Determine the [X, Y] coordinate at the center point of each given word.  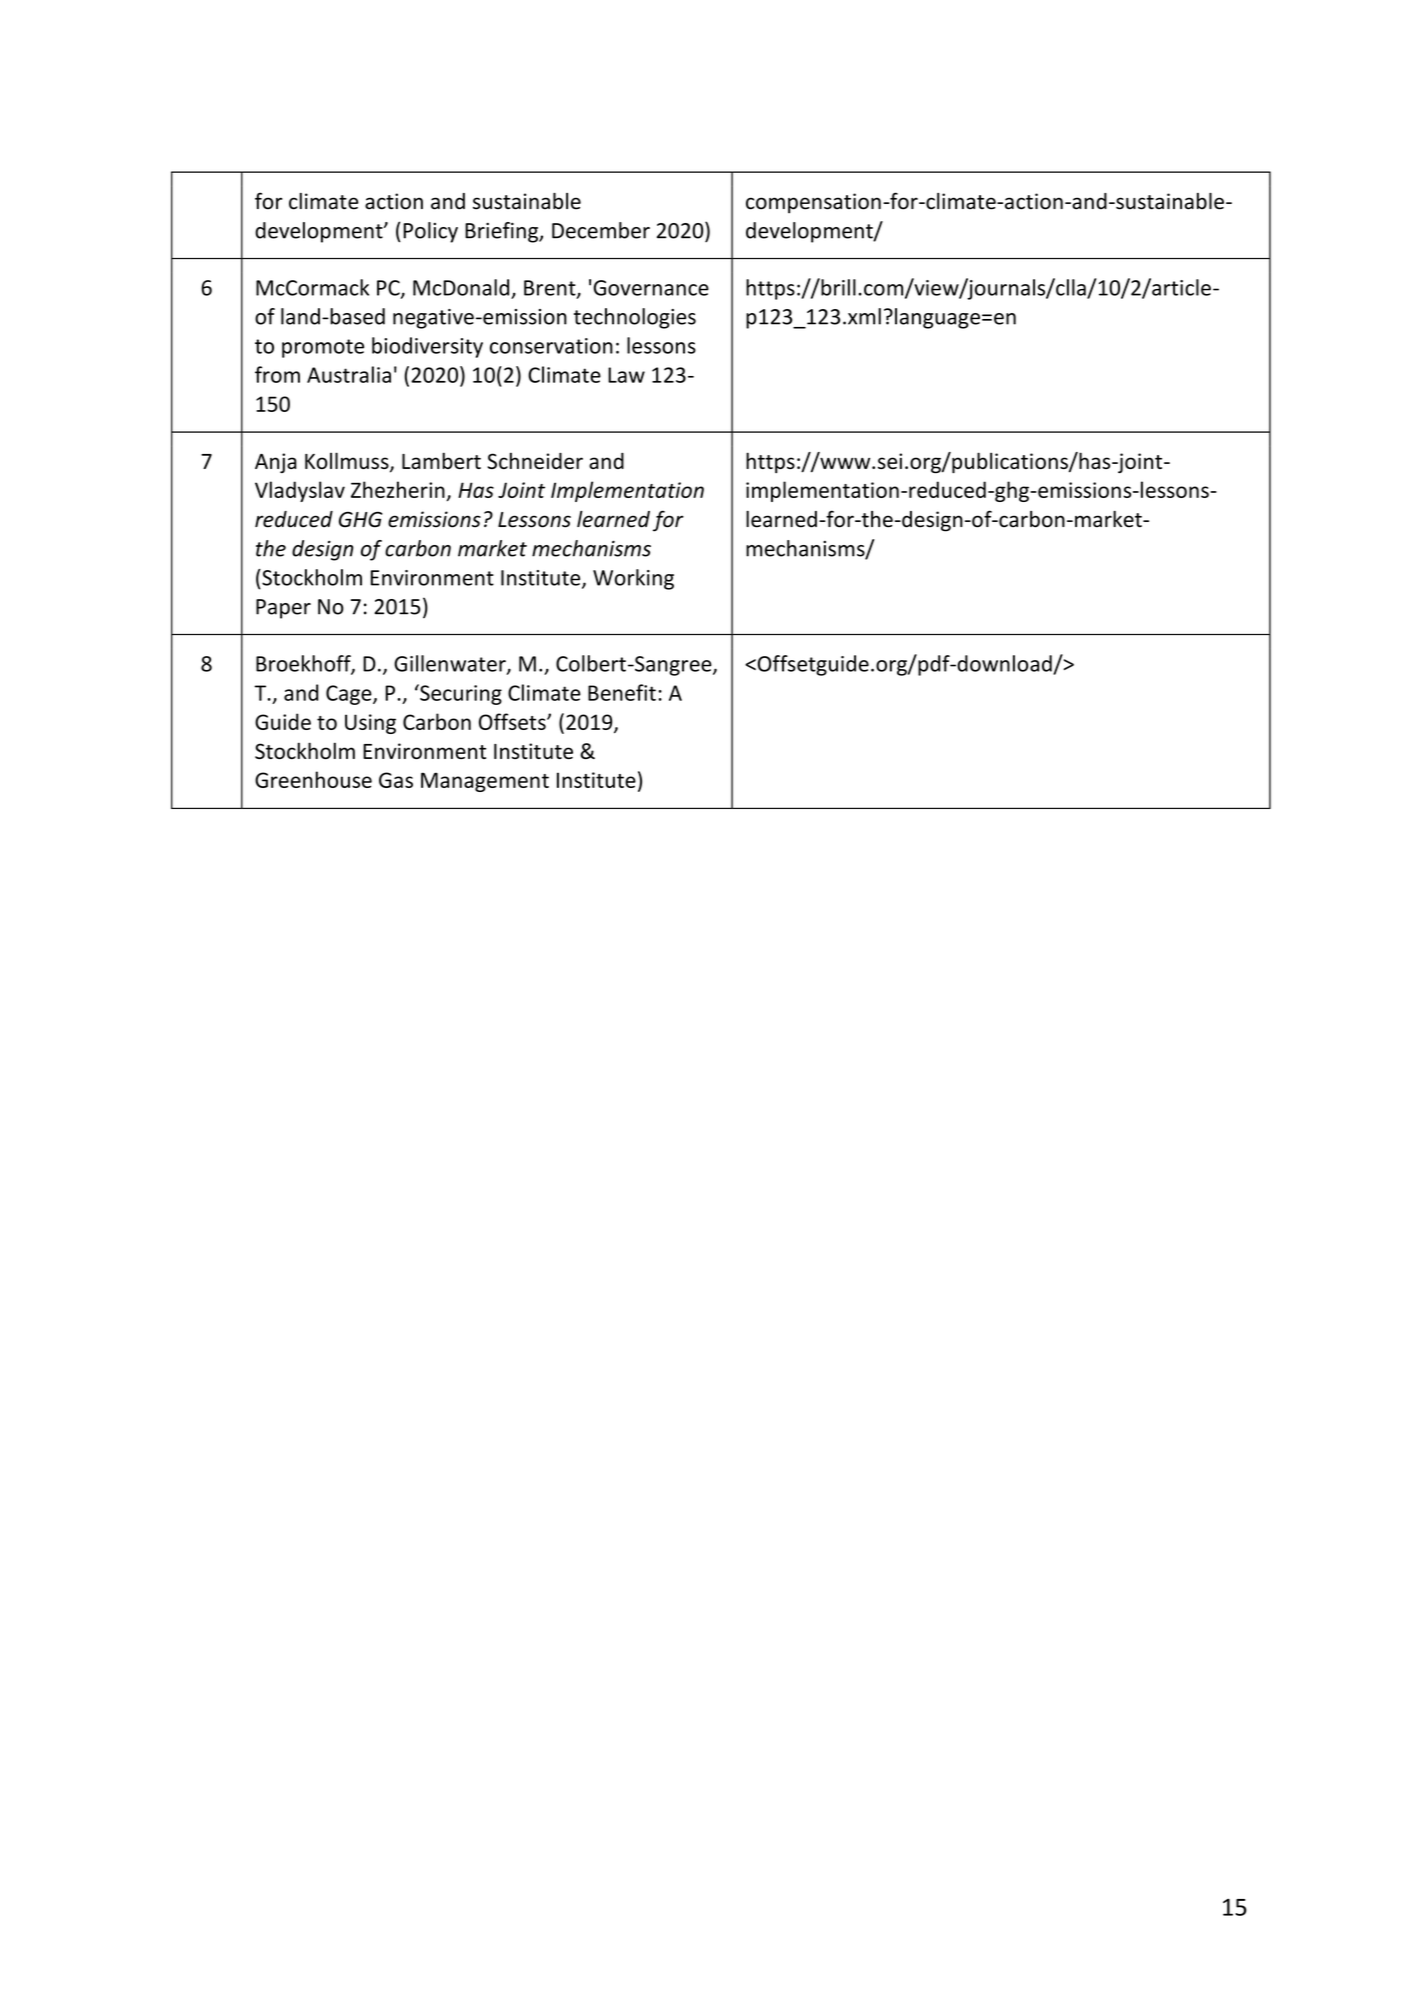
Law [626, 375]
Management [485, 782]
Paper [283, 609]
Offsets [513, 721]
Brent [551, 289]
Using [370, 724]
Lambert [441, 460]
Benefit [622, 692]
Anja [276, 463]
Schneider [535, 460]
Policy [430, 232]
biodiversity [427, 347]
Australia [349, 374]
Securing [460, 694]
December [601, 230]
